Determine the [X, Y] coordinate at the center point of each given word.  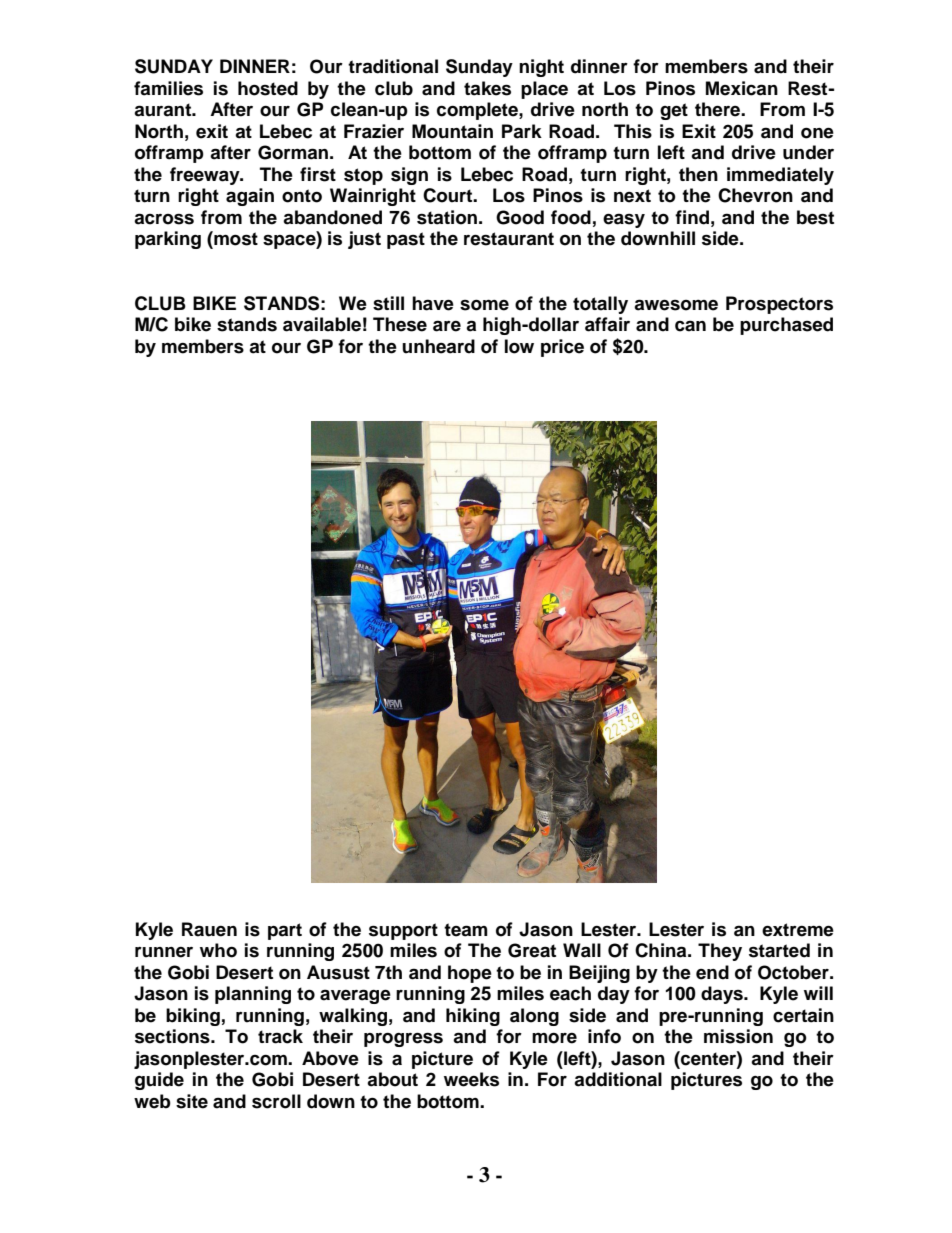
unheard [438, 346]
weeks [471, 1079]
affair [607, 324]
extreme [798, 930]
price [562, 348]
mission [738, 1036]
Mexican [742, 88]
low [519, 346]
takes [487, 88]
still [388, 303]
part [285, 931]
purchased [786, 326]
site [192, 1101]
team [466, 930]
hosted [268, 88]
